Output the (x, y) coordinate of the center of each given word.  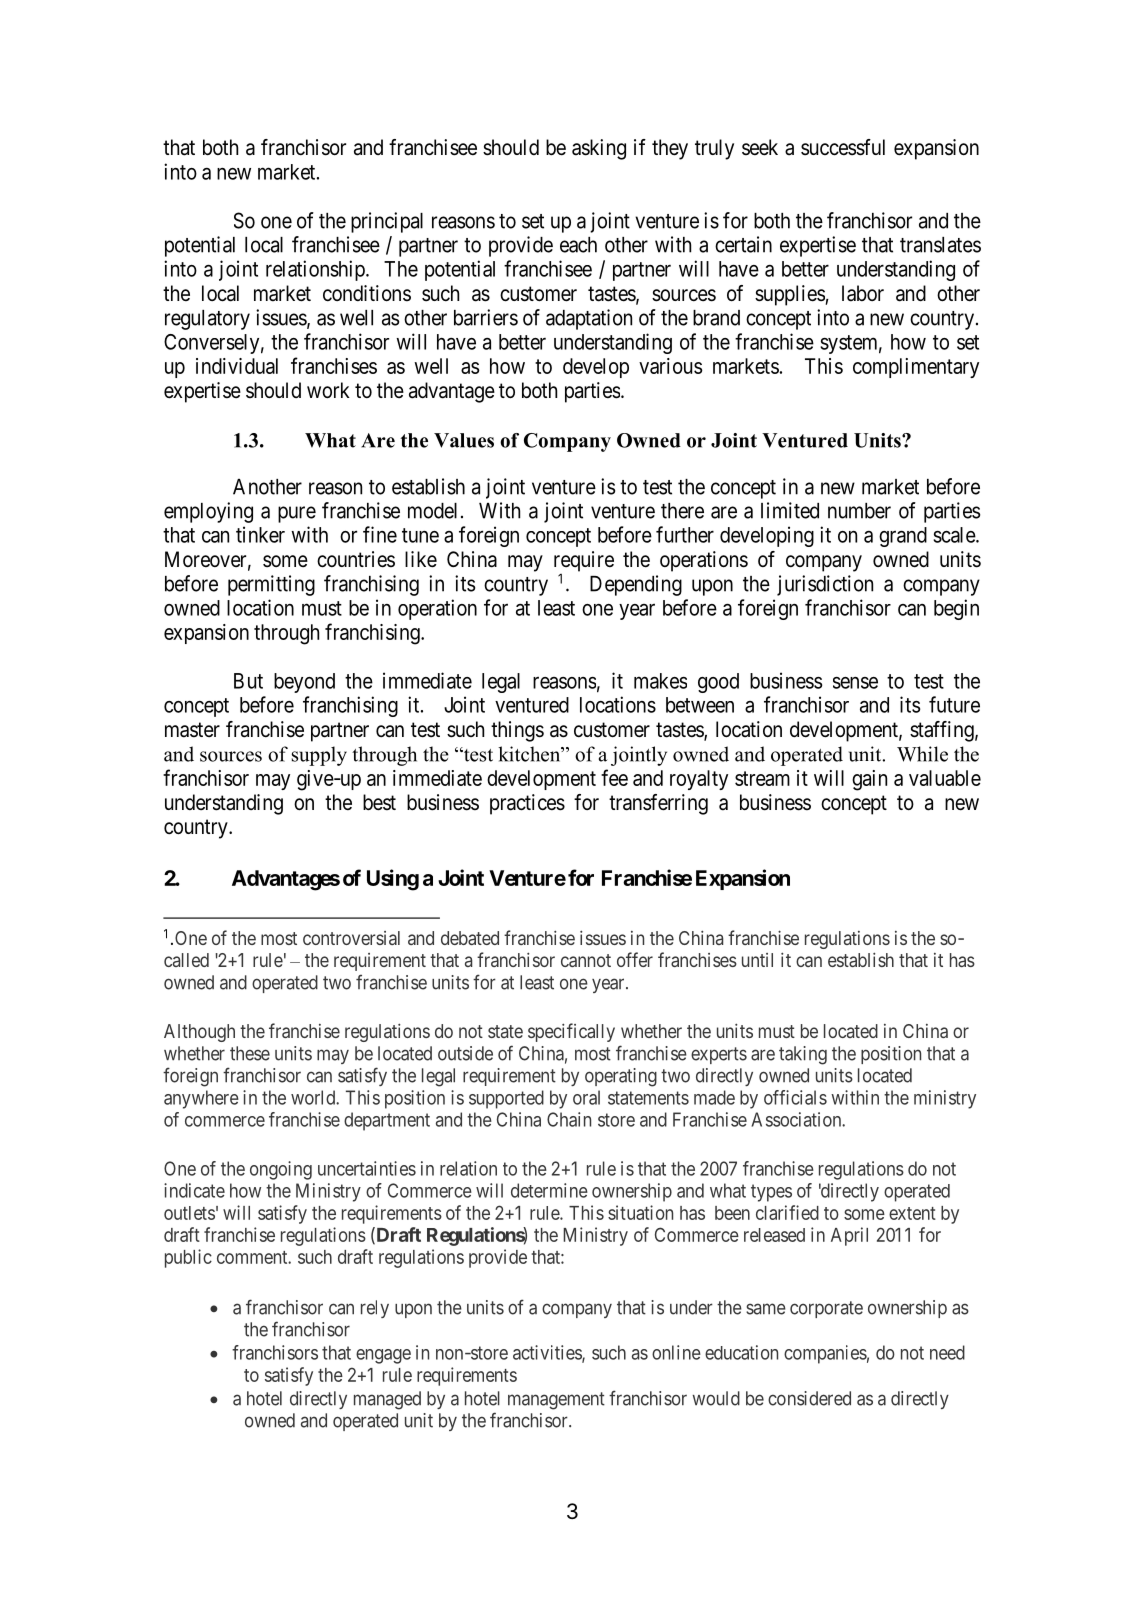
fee (614, 777)
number (859, 511)
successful (843, 147)
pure (297, 514)
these (250, 1053)
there (682, 511)
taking (803, 1055)
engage (383, 1356)
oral (586, 1097)
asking (599, 149)
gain (869, 780)
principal (387, 222)
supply (319, 756)
